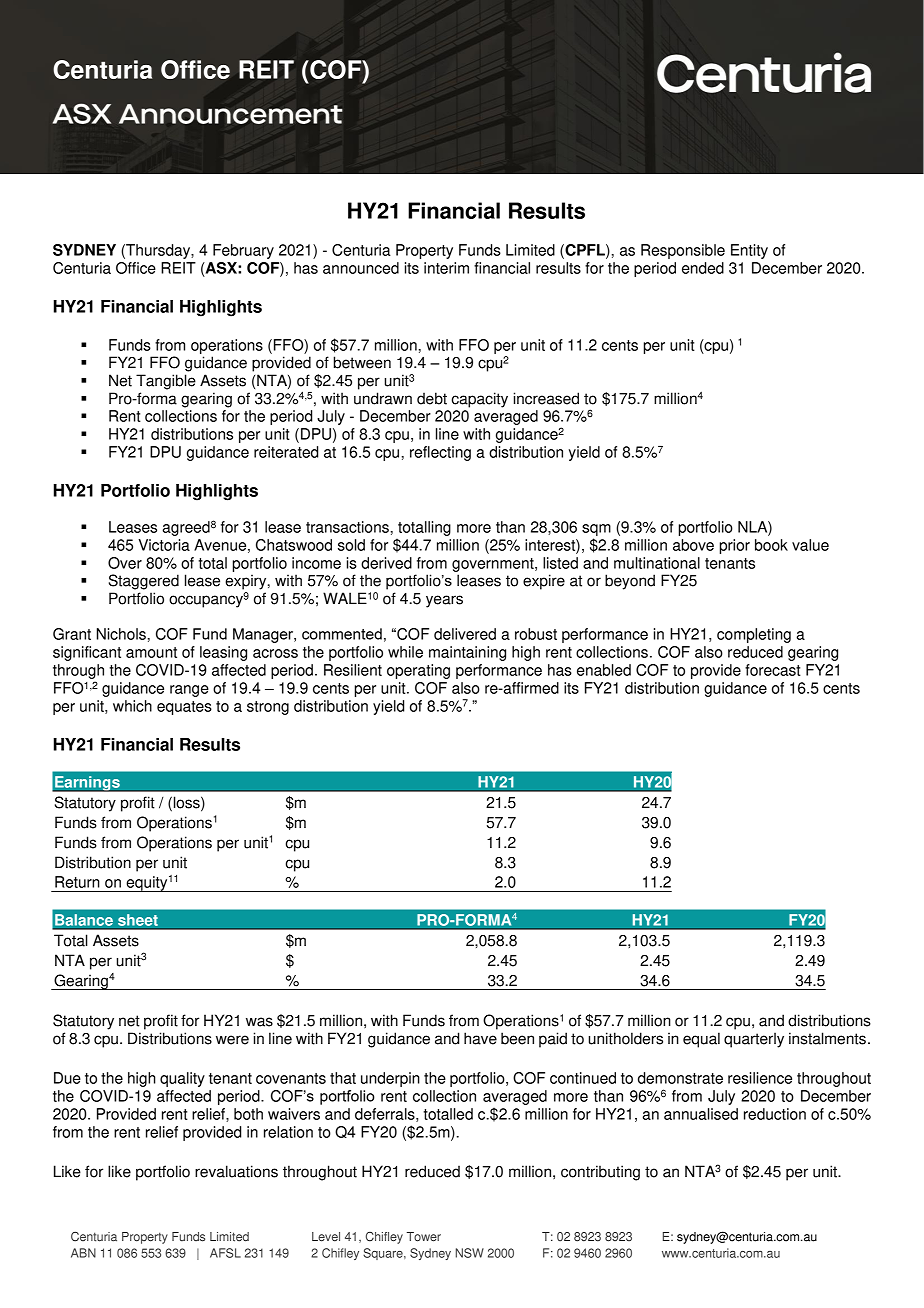 This document has width=924, height=1308. I want to click on forecast, so click(773, 670).
